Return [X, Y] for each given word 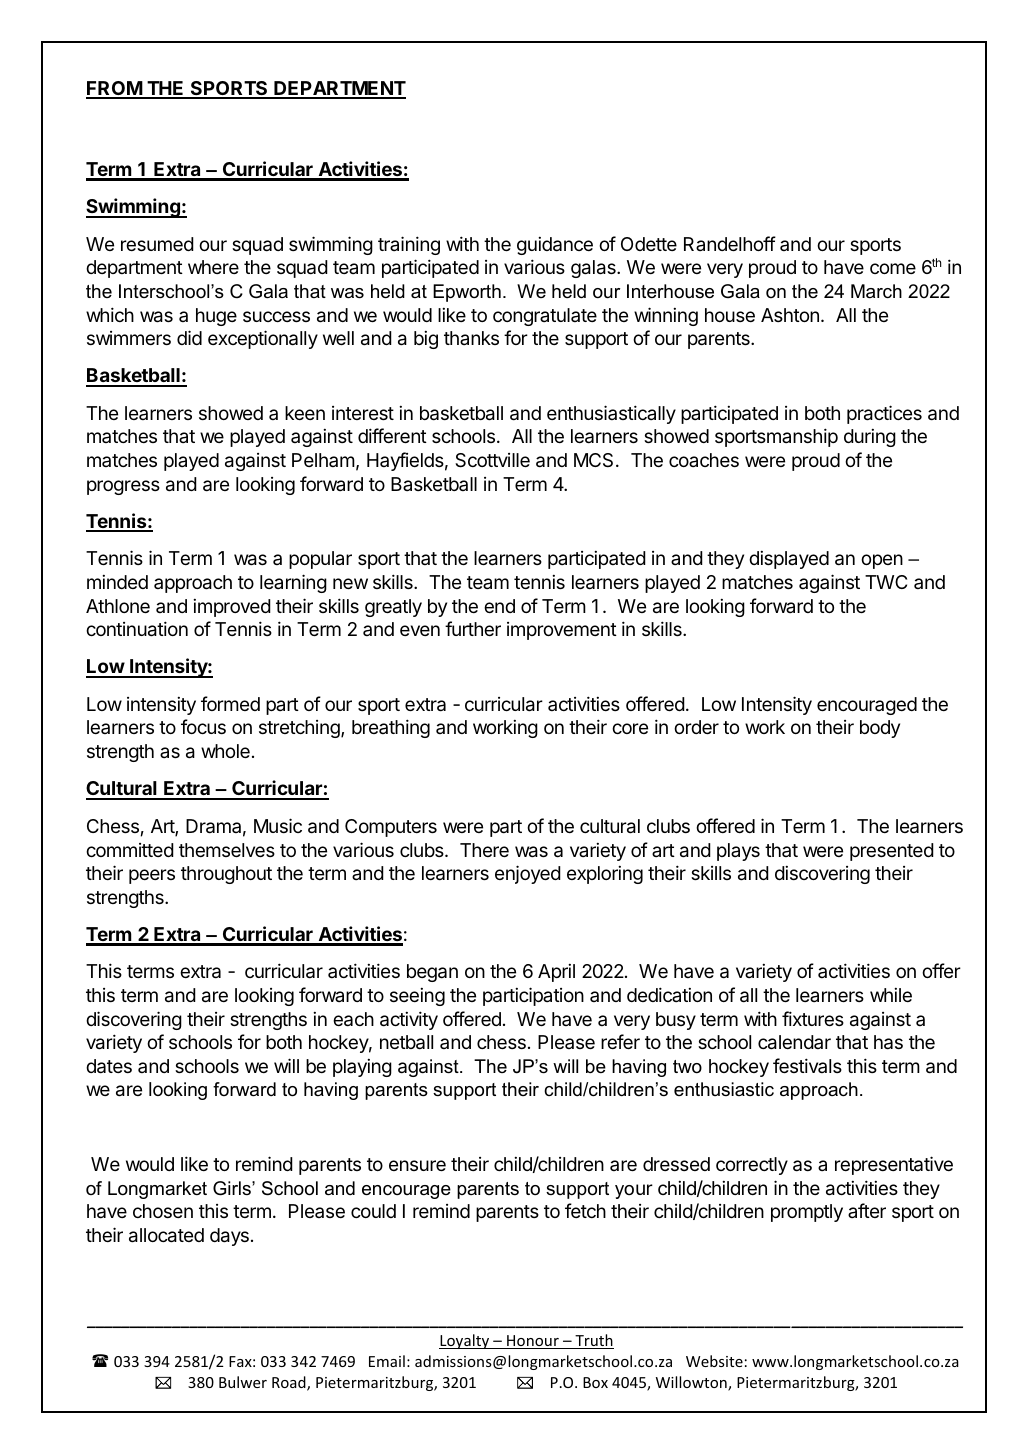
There [484, 850]
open [882, 561]
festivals [807, 1065]
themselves [227, 850]
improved [232, 608]
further [473, 628]
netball [406, 1042]
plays [738, 852]
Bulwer [243, 1382]
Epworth [467, 293]
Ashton [790, 315]
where [213, 267]
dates [109, 1066]
